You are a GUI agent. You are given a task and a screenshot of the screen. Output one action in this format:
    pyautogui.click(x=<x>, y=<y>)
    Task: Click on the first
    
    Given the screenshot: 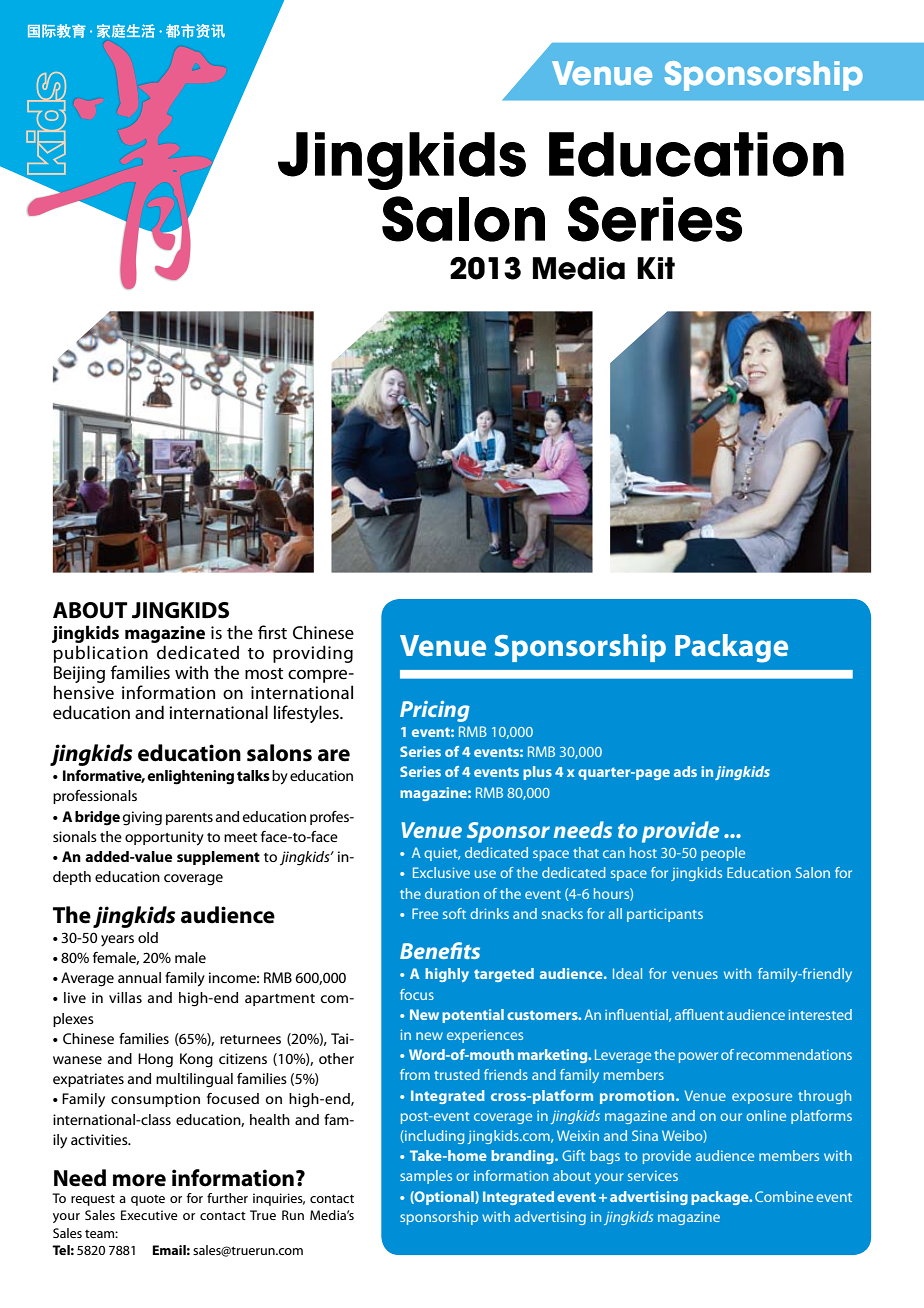 What is the action you would take?
    pyautogui.click(x=272, y=632)
